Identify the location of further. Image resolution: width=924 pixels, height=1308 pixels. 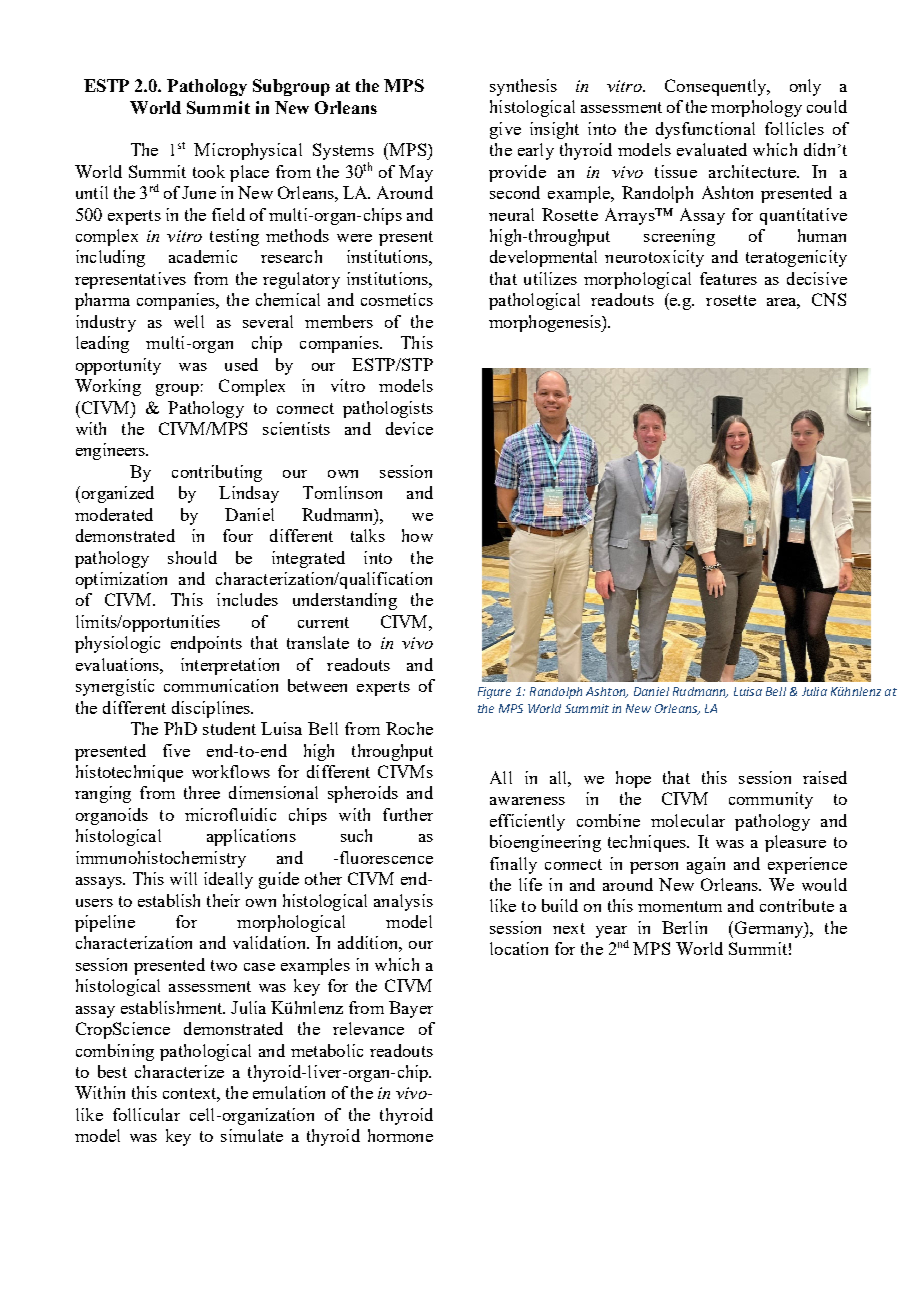
(408, 814).
